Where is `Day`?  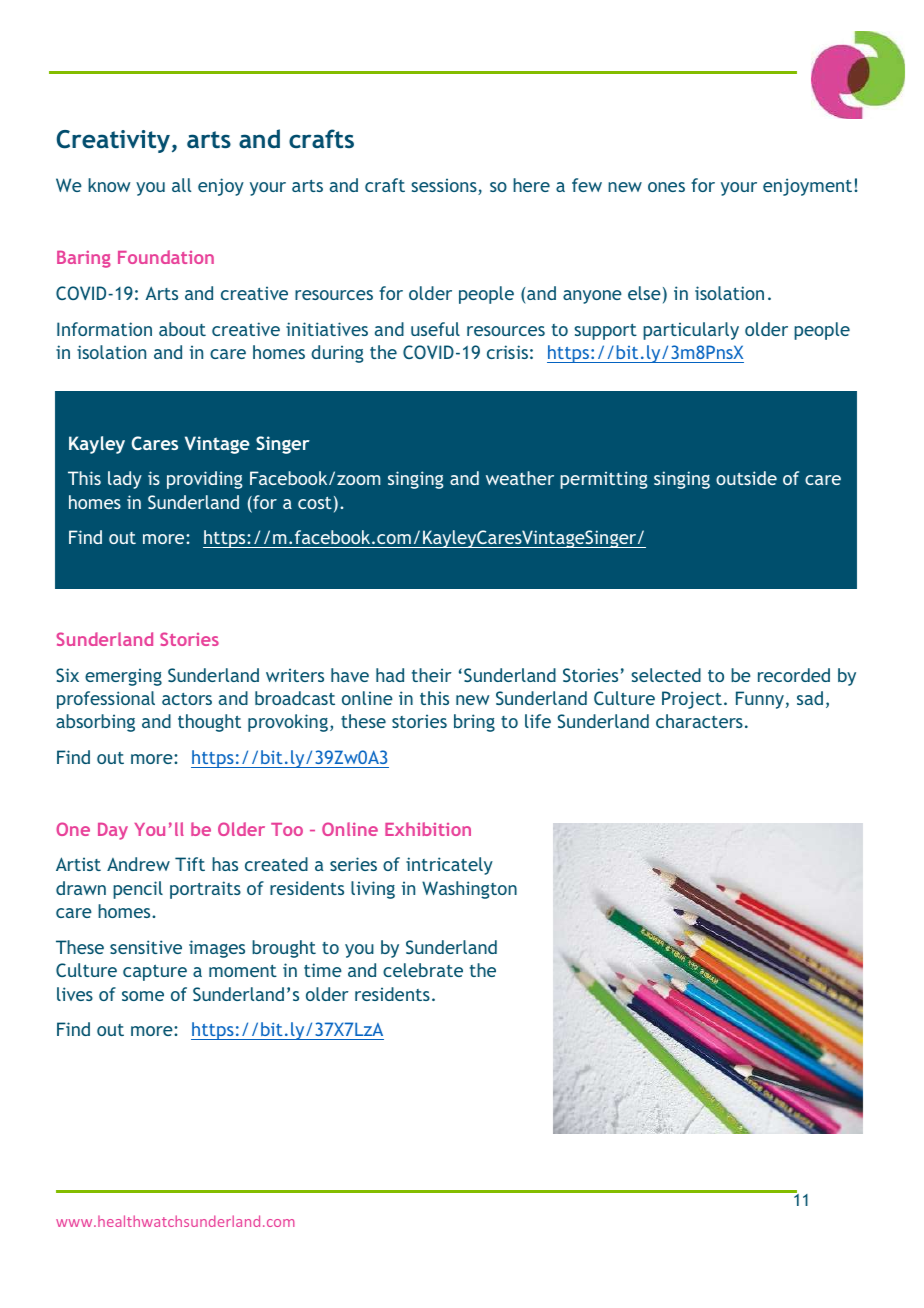
Day is located at coordinates (113, 831).
